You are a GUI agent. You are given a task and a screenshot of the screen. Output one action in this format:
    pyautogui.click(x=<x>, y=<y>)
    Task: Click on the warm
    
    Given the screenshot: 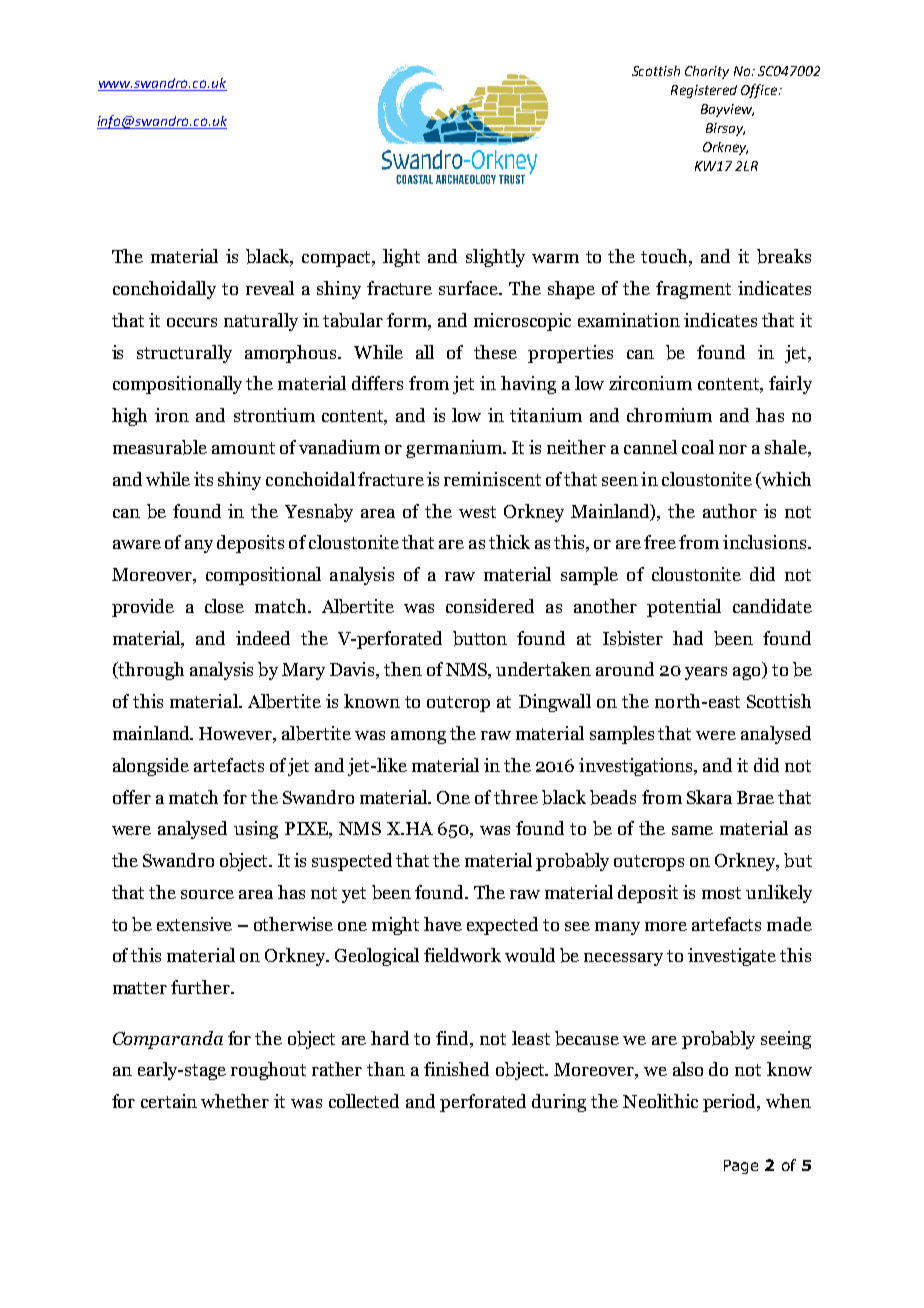 What is the action you would take?
    pyautogui.click(x=555, y=258)
